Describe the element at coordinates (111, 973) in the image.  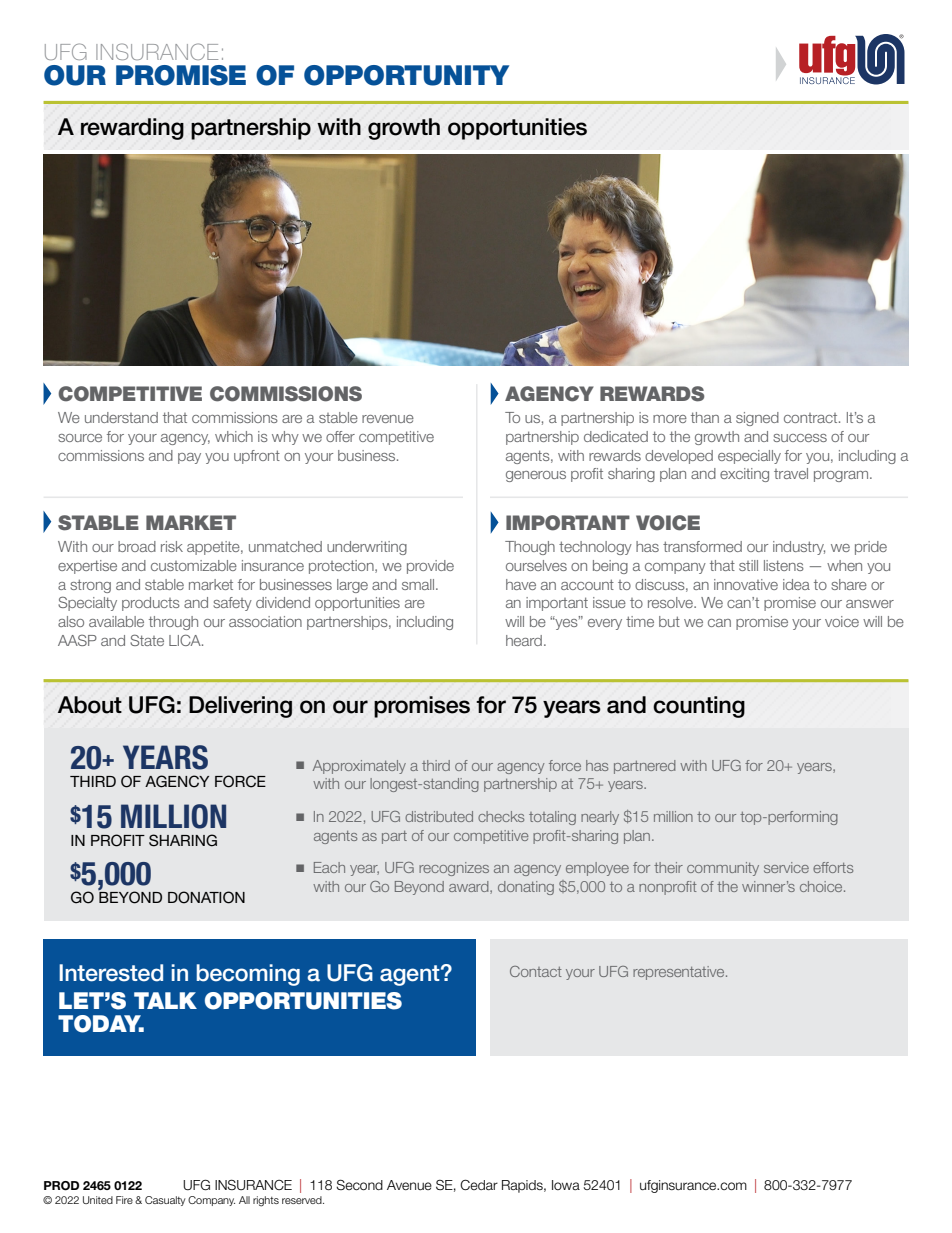
I see `Interested` at that location.
